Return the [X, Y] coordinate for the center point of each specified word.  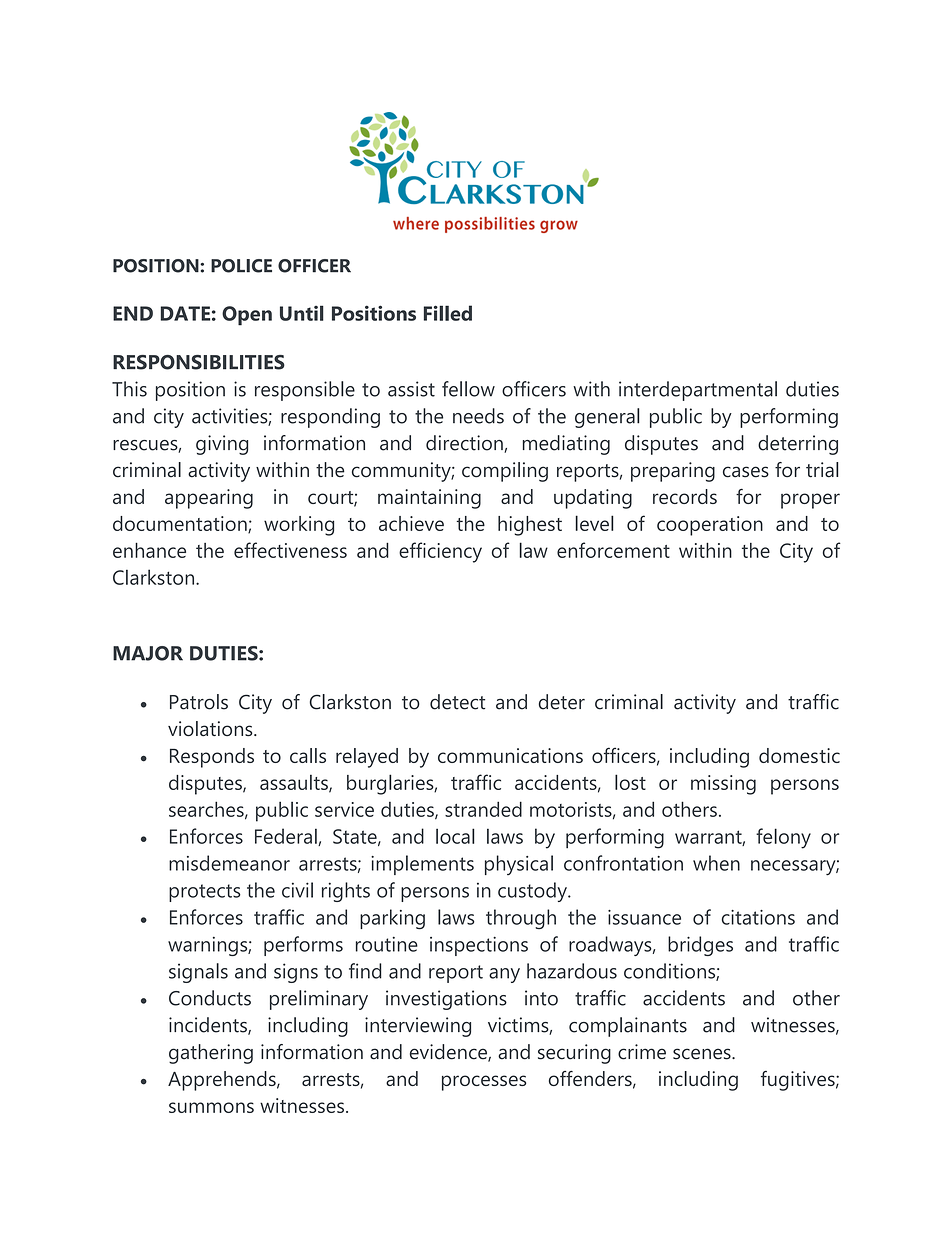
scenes [703, 1054]
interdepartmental [698, 391]
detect [457, 702]
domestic [799, 755]
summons [211, 1107]
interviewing [418, 1027]
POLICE [241, 266]
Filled [448, 313]
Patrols [199, 702]
